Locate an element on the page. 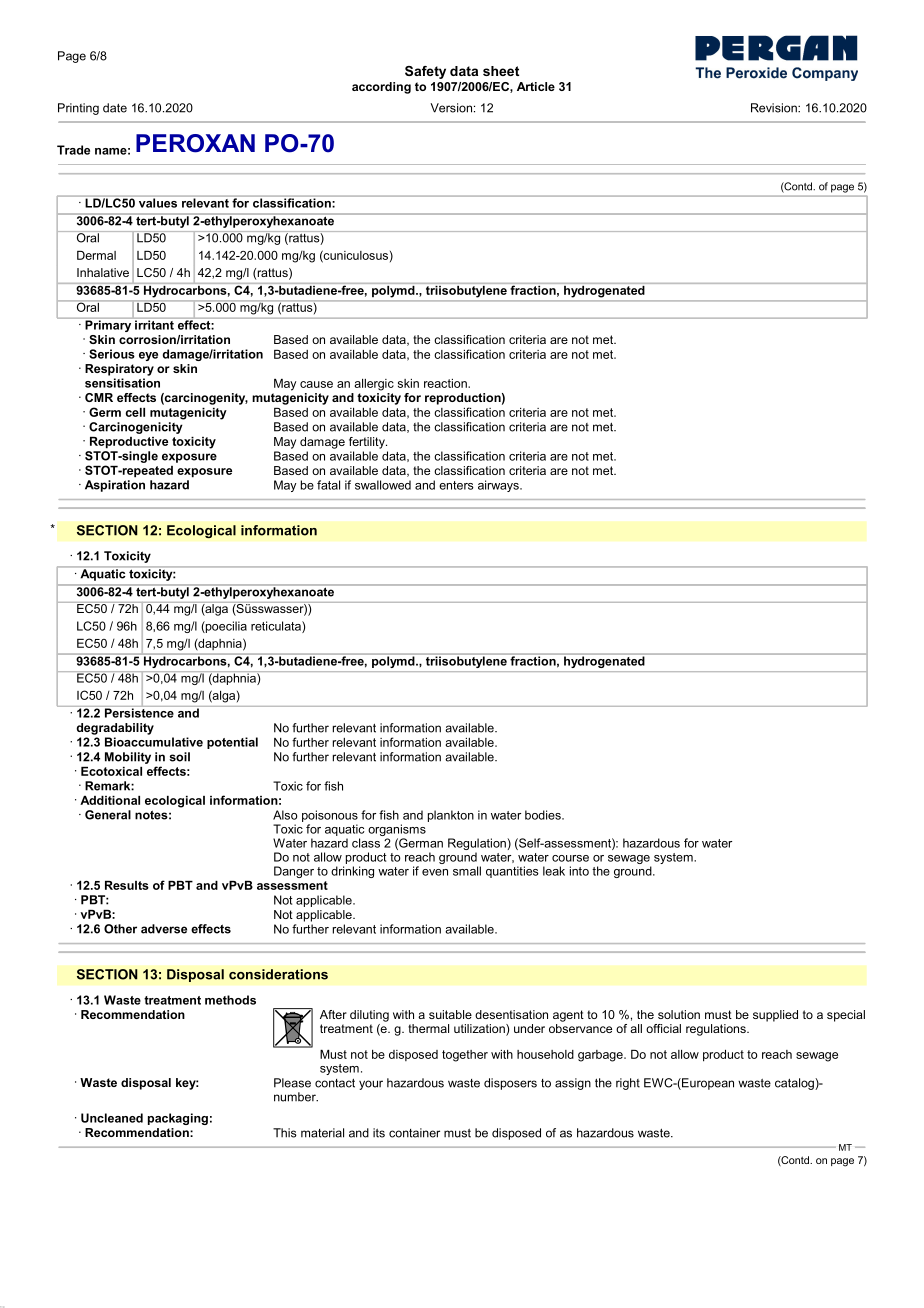  eye is located at coordinates (148, 356).
